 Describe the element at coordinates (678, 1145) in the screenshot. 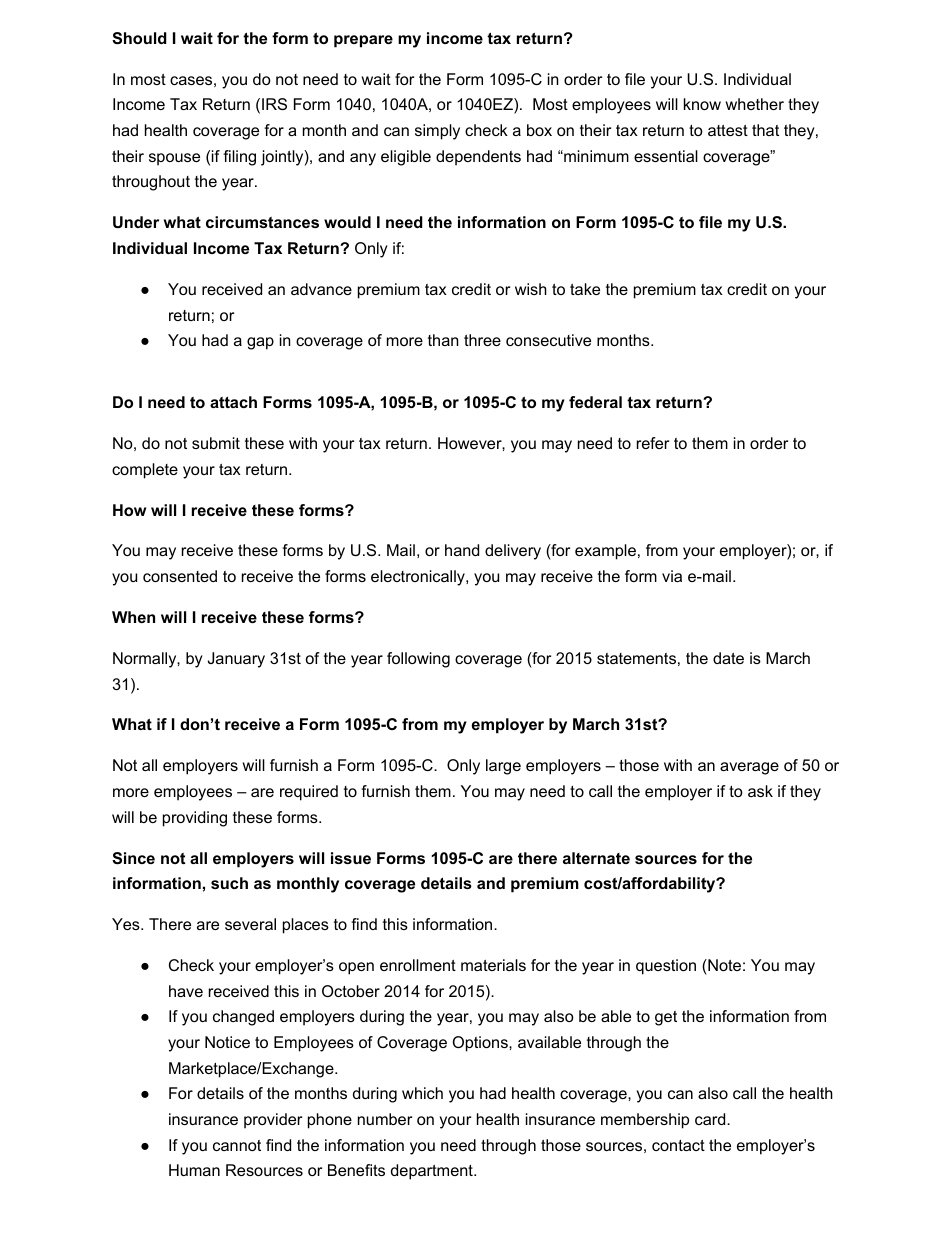

I see `contact` at that location.
